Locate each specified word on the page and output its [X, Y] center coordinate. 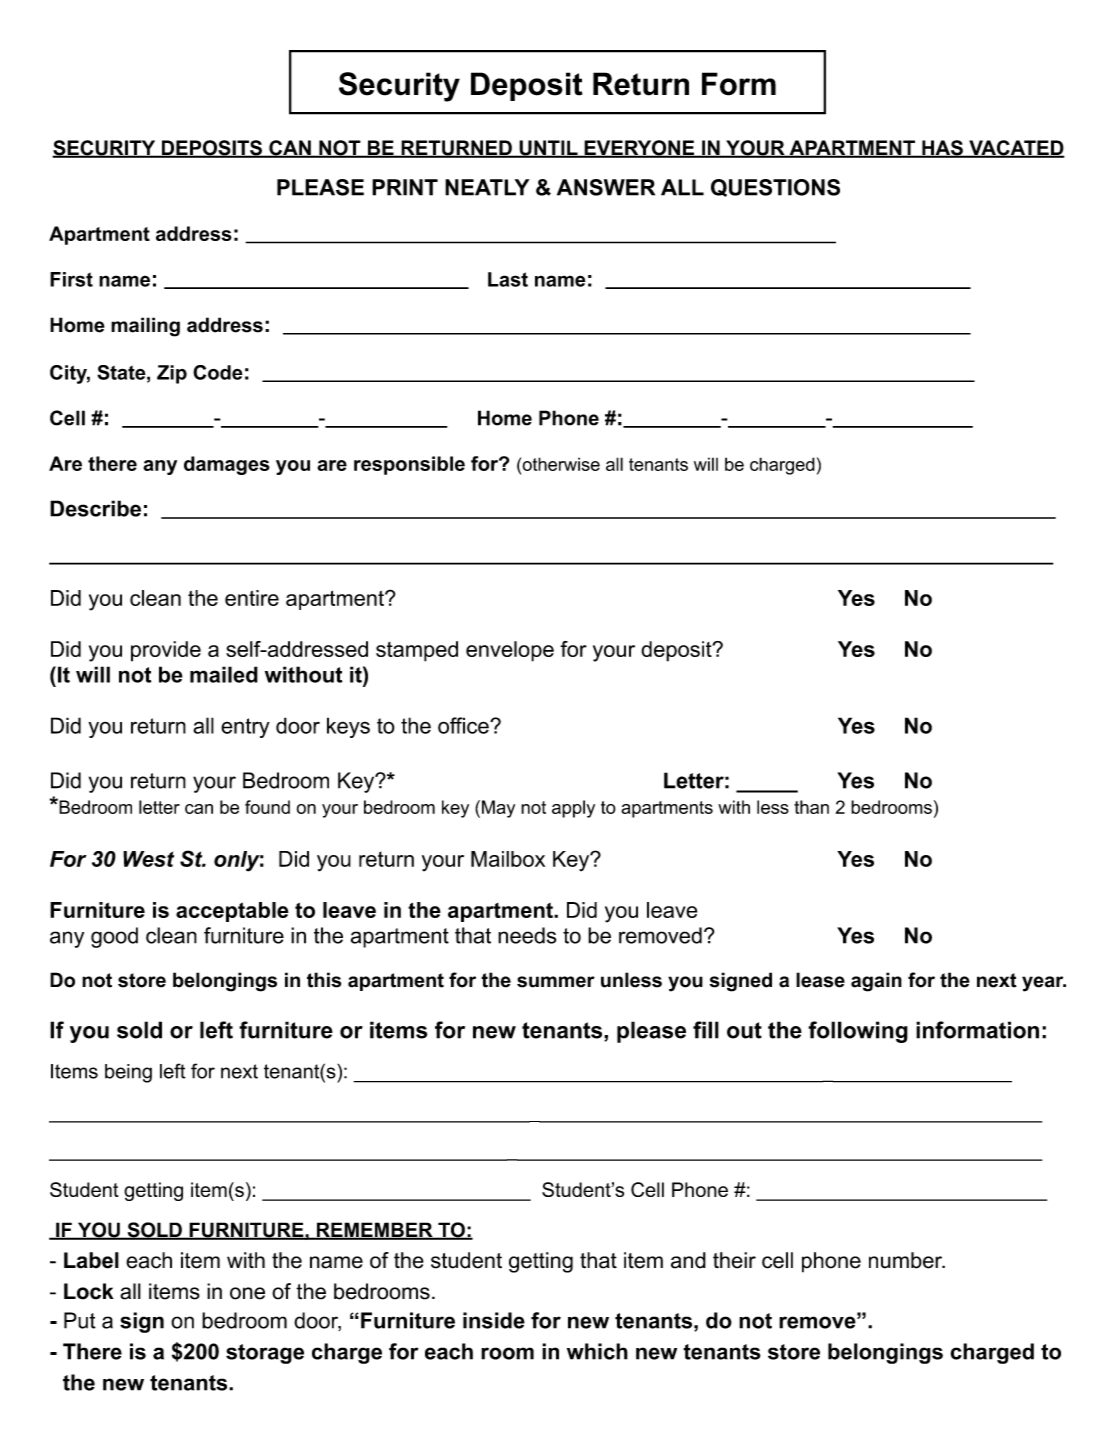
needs [527, 935]
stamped [417, 651]
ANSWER [606, 187]
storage [265, 1354]
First [71, 279]
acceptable [232, 912]
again [876, 982]
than [811, 807]
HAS [942, 149]
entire [252, 598]
